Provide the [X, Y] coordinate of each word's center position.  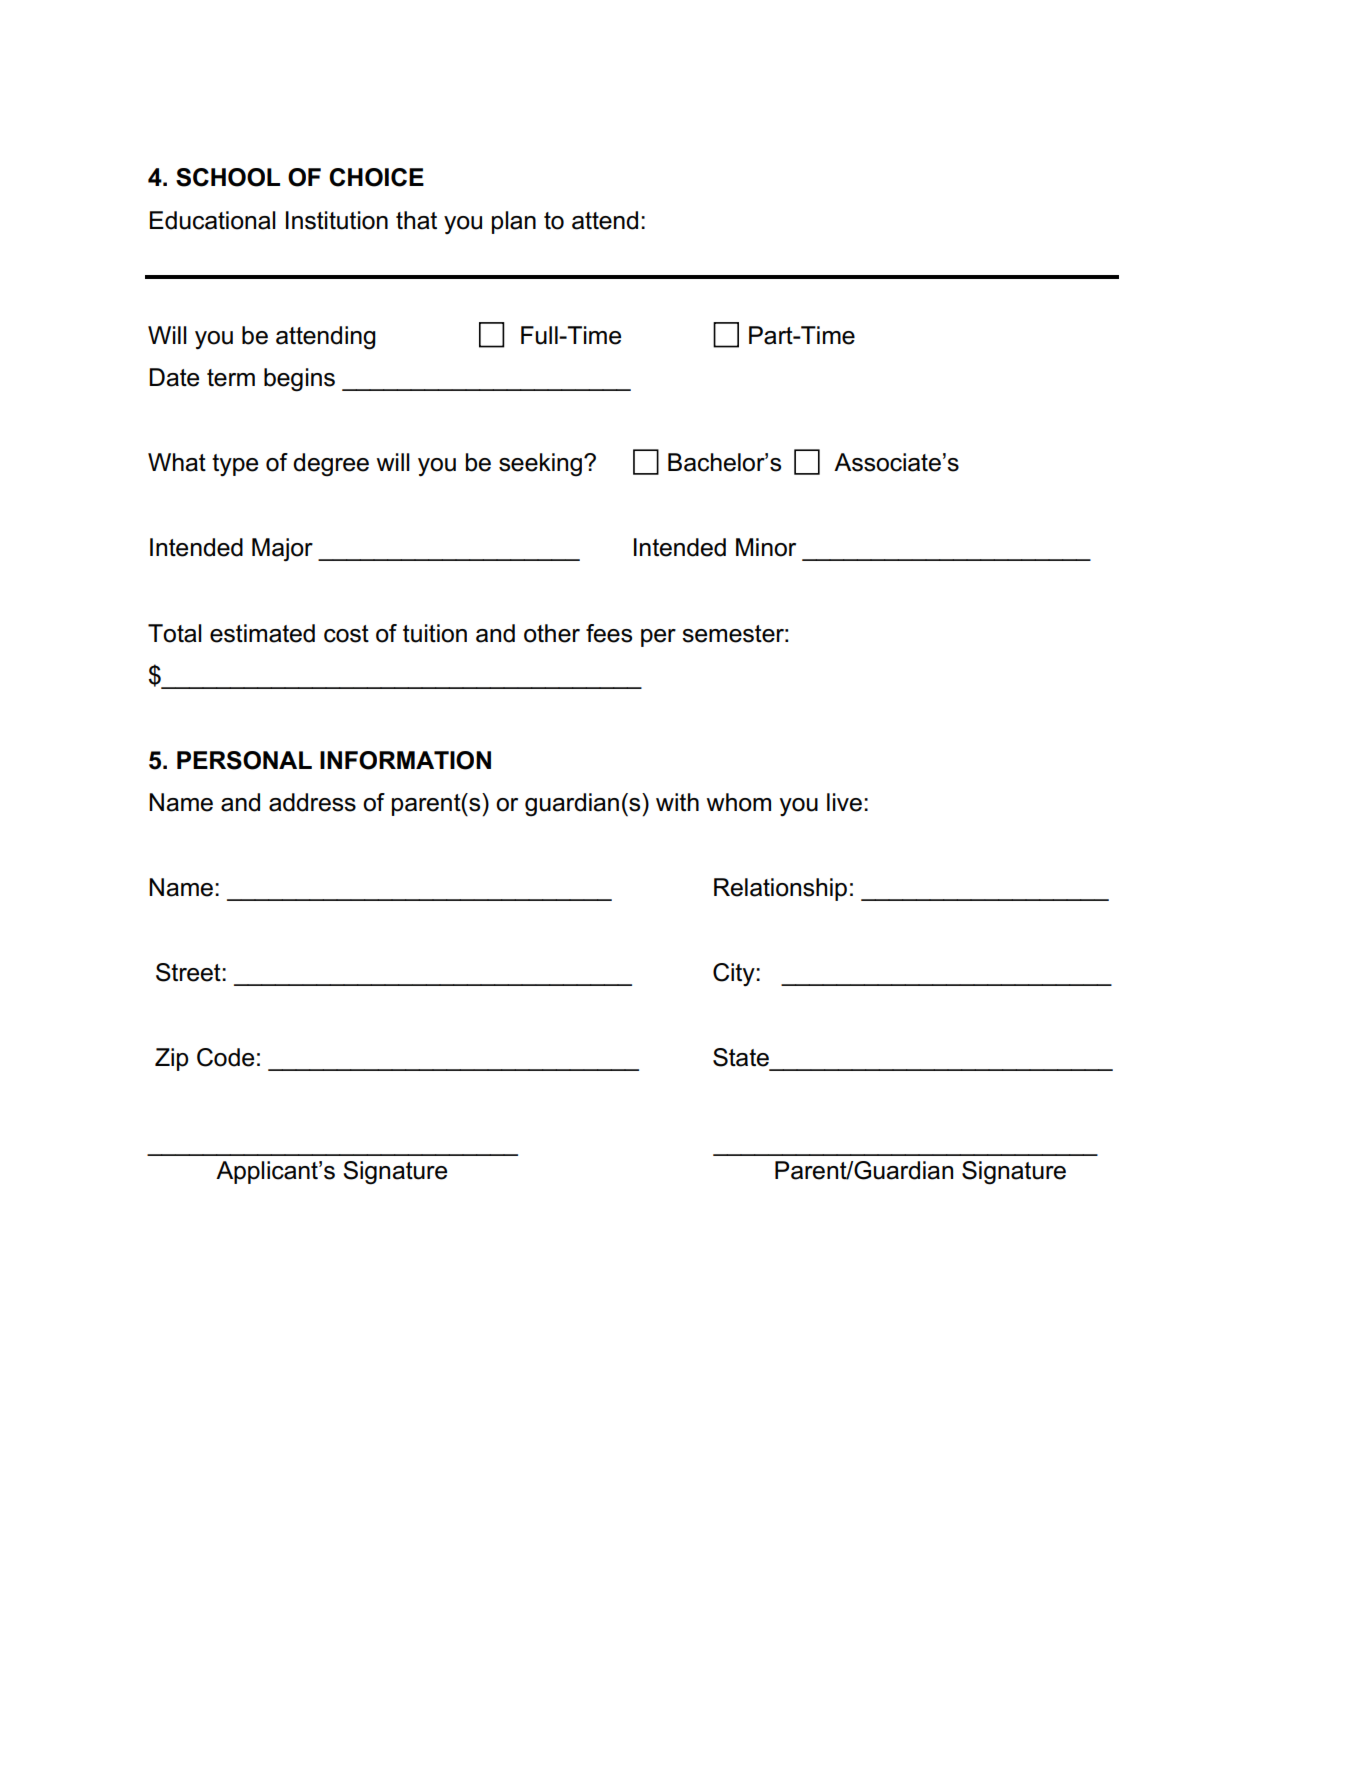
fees [609, 633]
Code [225, 1057]
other [552, 633]
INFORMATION [405, 760]
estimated [262, 633]
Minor [766, 547]
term [231, 378]
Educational [213, 220]
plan [514, 222]
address [312, 802]
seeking [540, 465]
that [416, 220]
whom [739, 802]
